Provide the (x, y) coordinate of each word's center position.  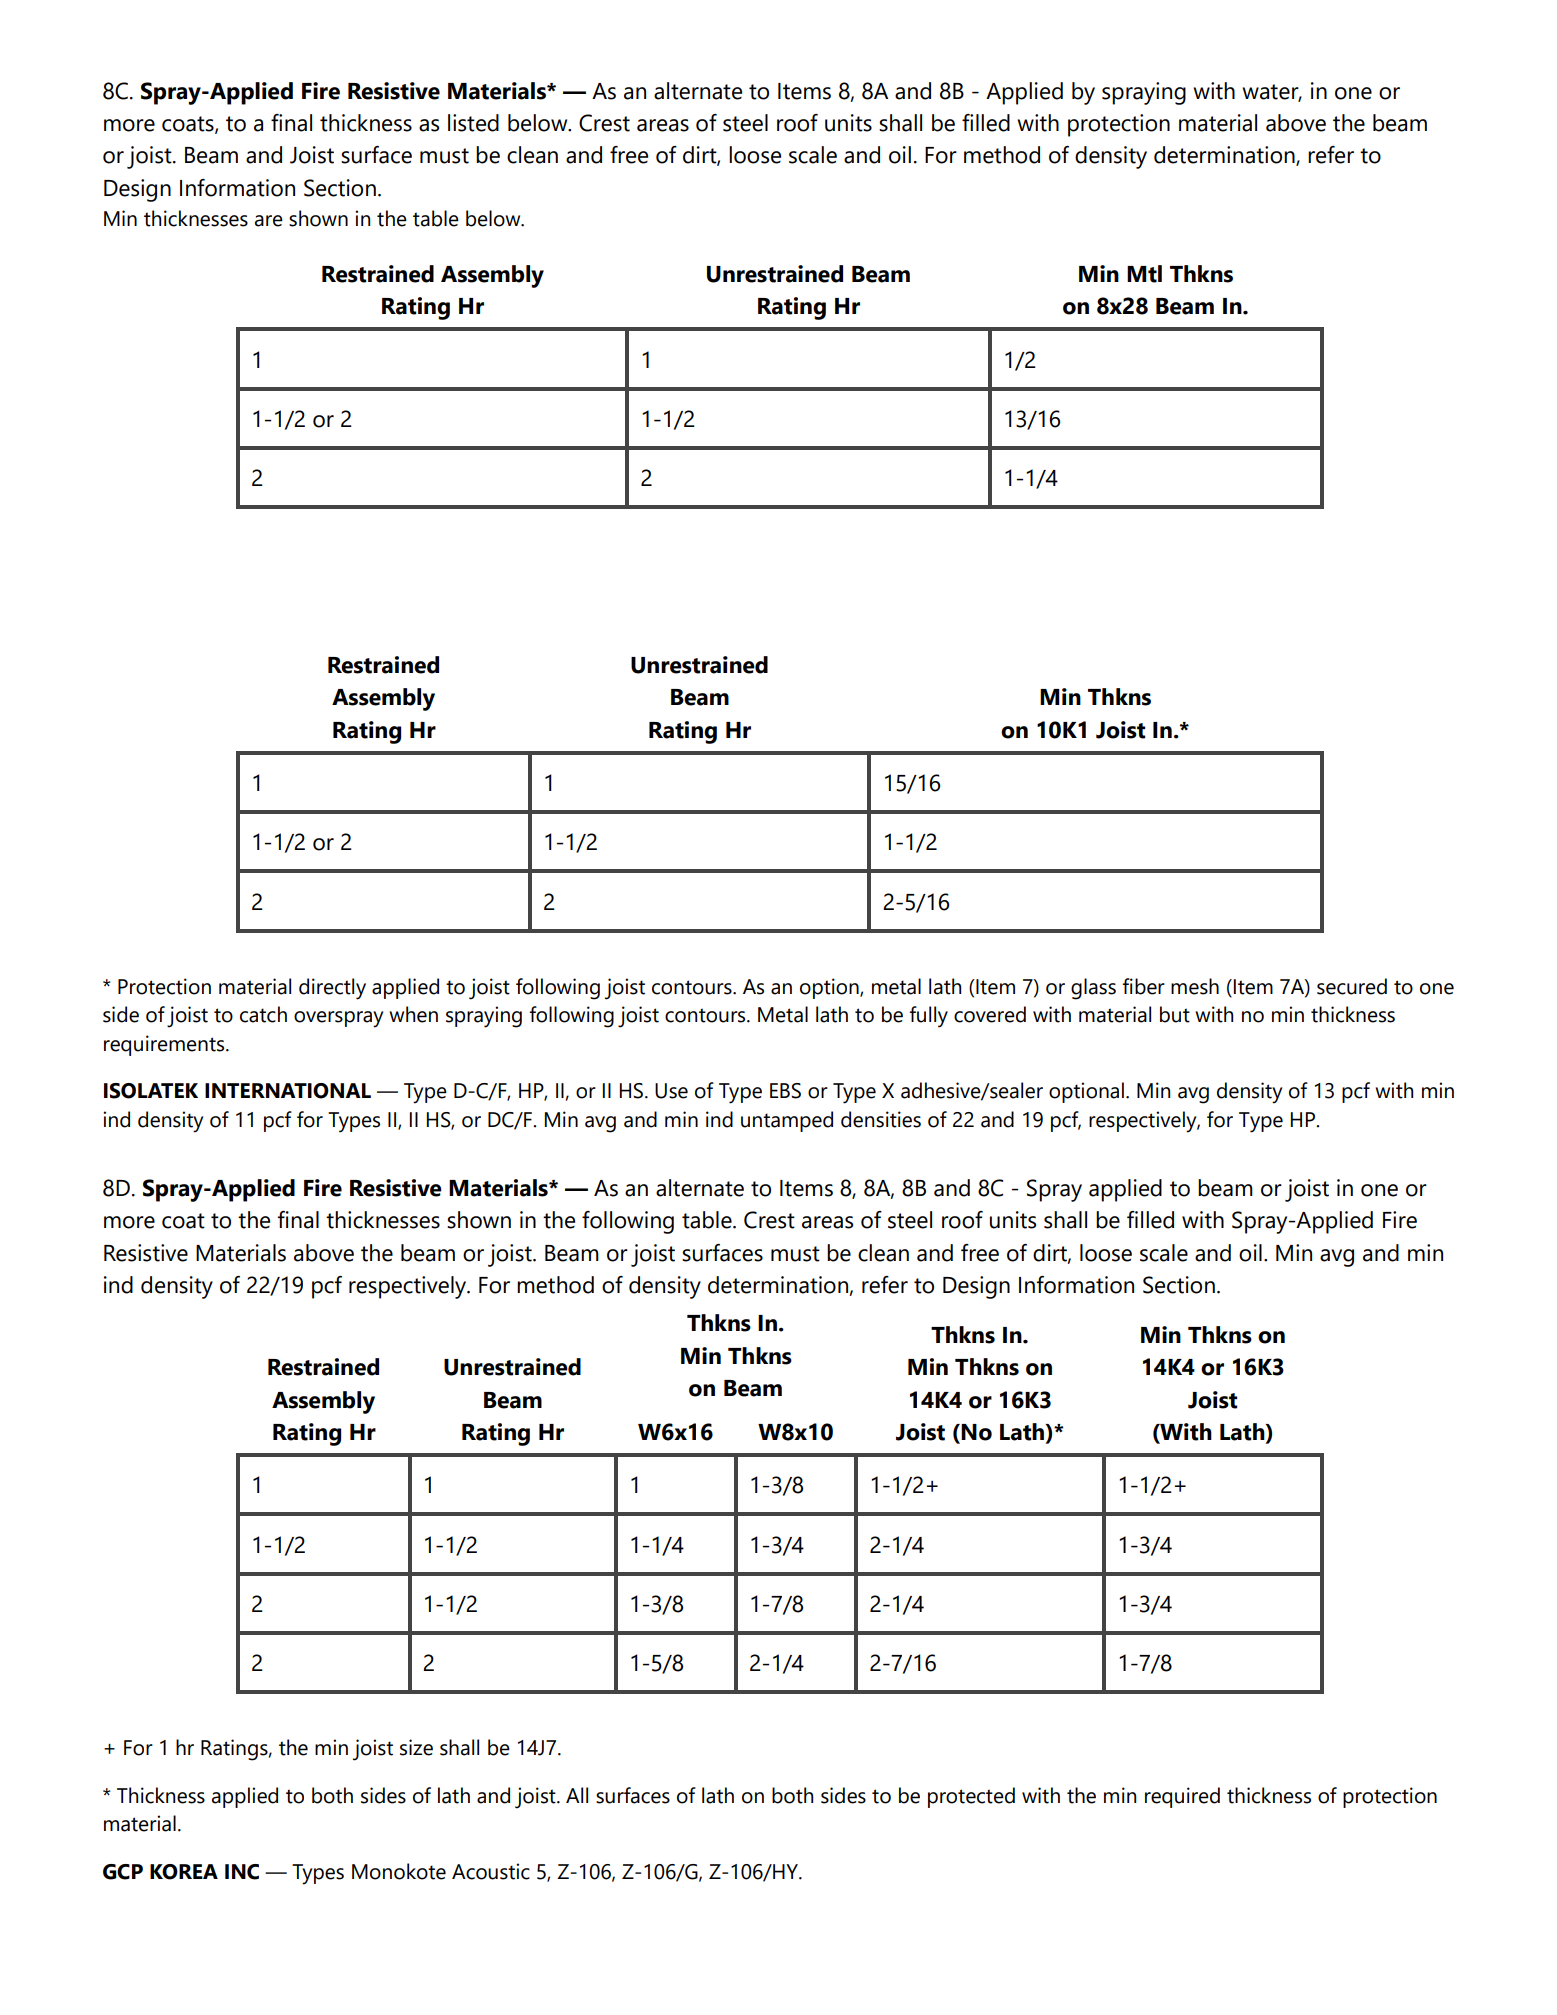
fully (928, 1017)
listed (473, 123)
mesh (1195, 986)
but (1175, 1014)
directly (332, 989)
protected (971, 1797)
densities (881, 1119)
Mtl (1144, 274)
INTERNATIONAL (288, 1091)
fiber (1143, 986)
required (1182, 1797)
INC (242, 1872)
